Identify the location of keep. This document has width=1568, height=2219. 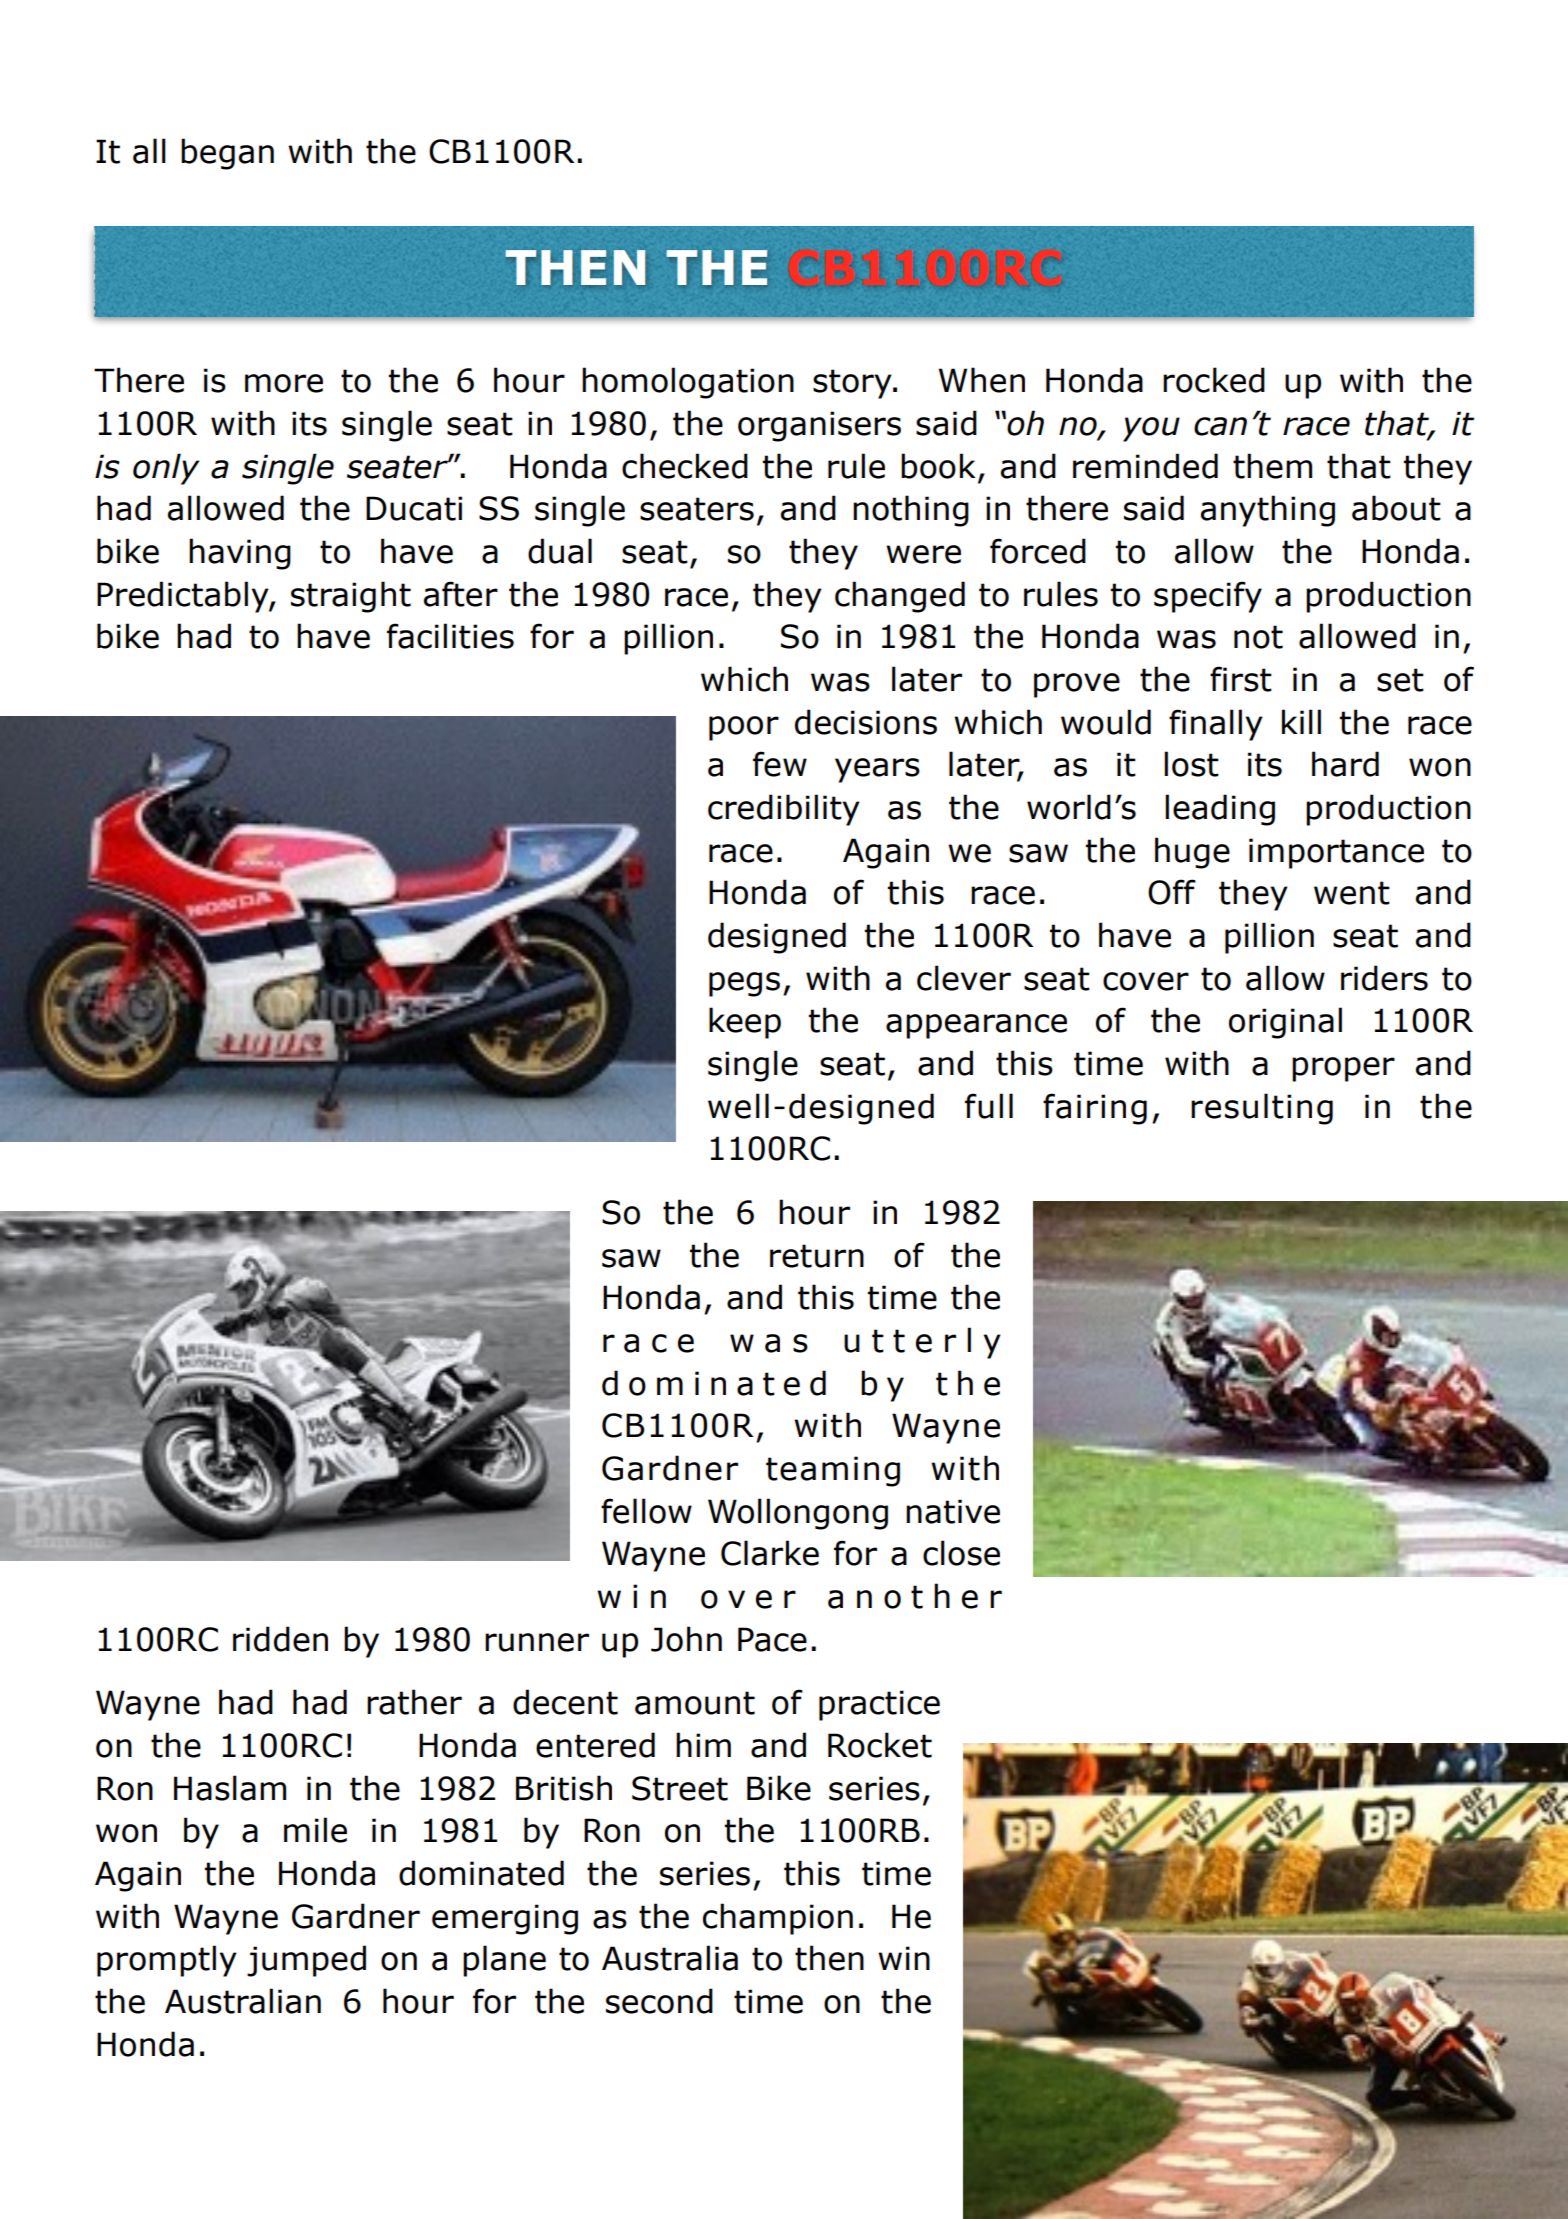
(745, 1023).
